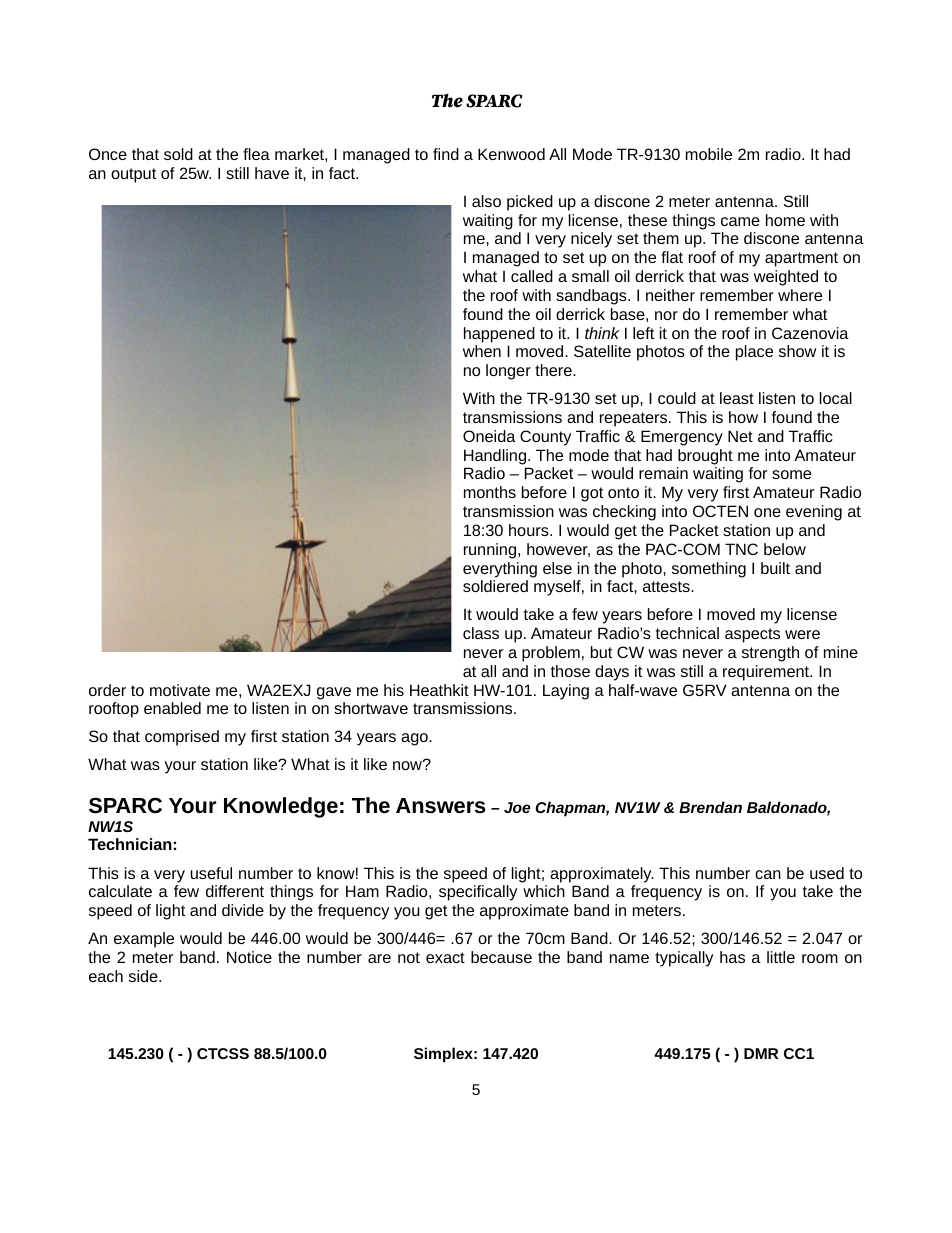  What do you see at coordinates (709, 154) in the document?
I see `mobile` at bounding box center [709, 154].
